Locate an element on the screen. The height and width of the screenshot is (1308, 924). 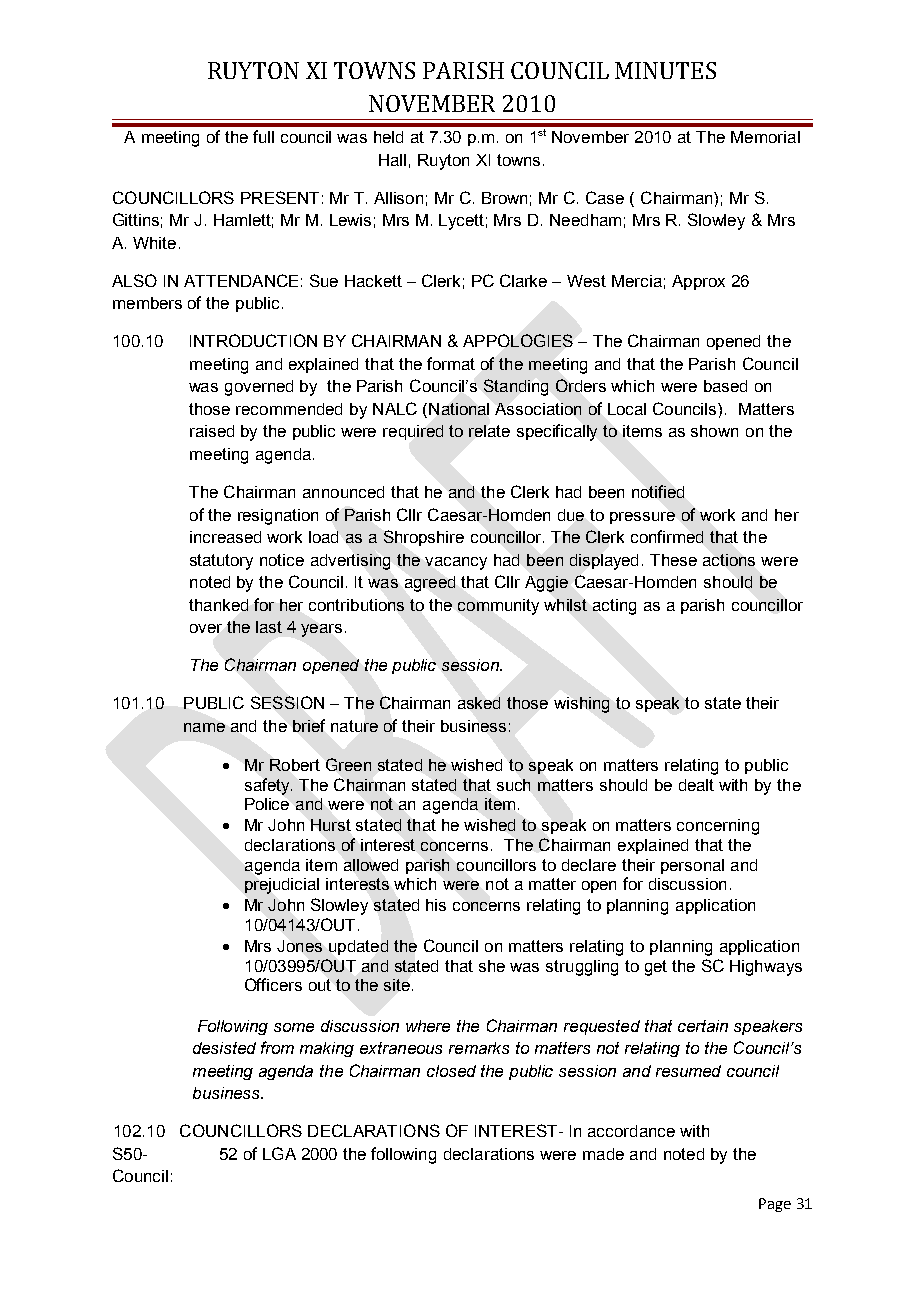
Police is located at coordinates (267, 804).
